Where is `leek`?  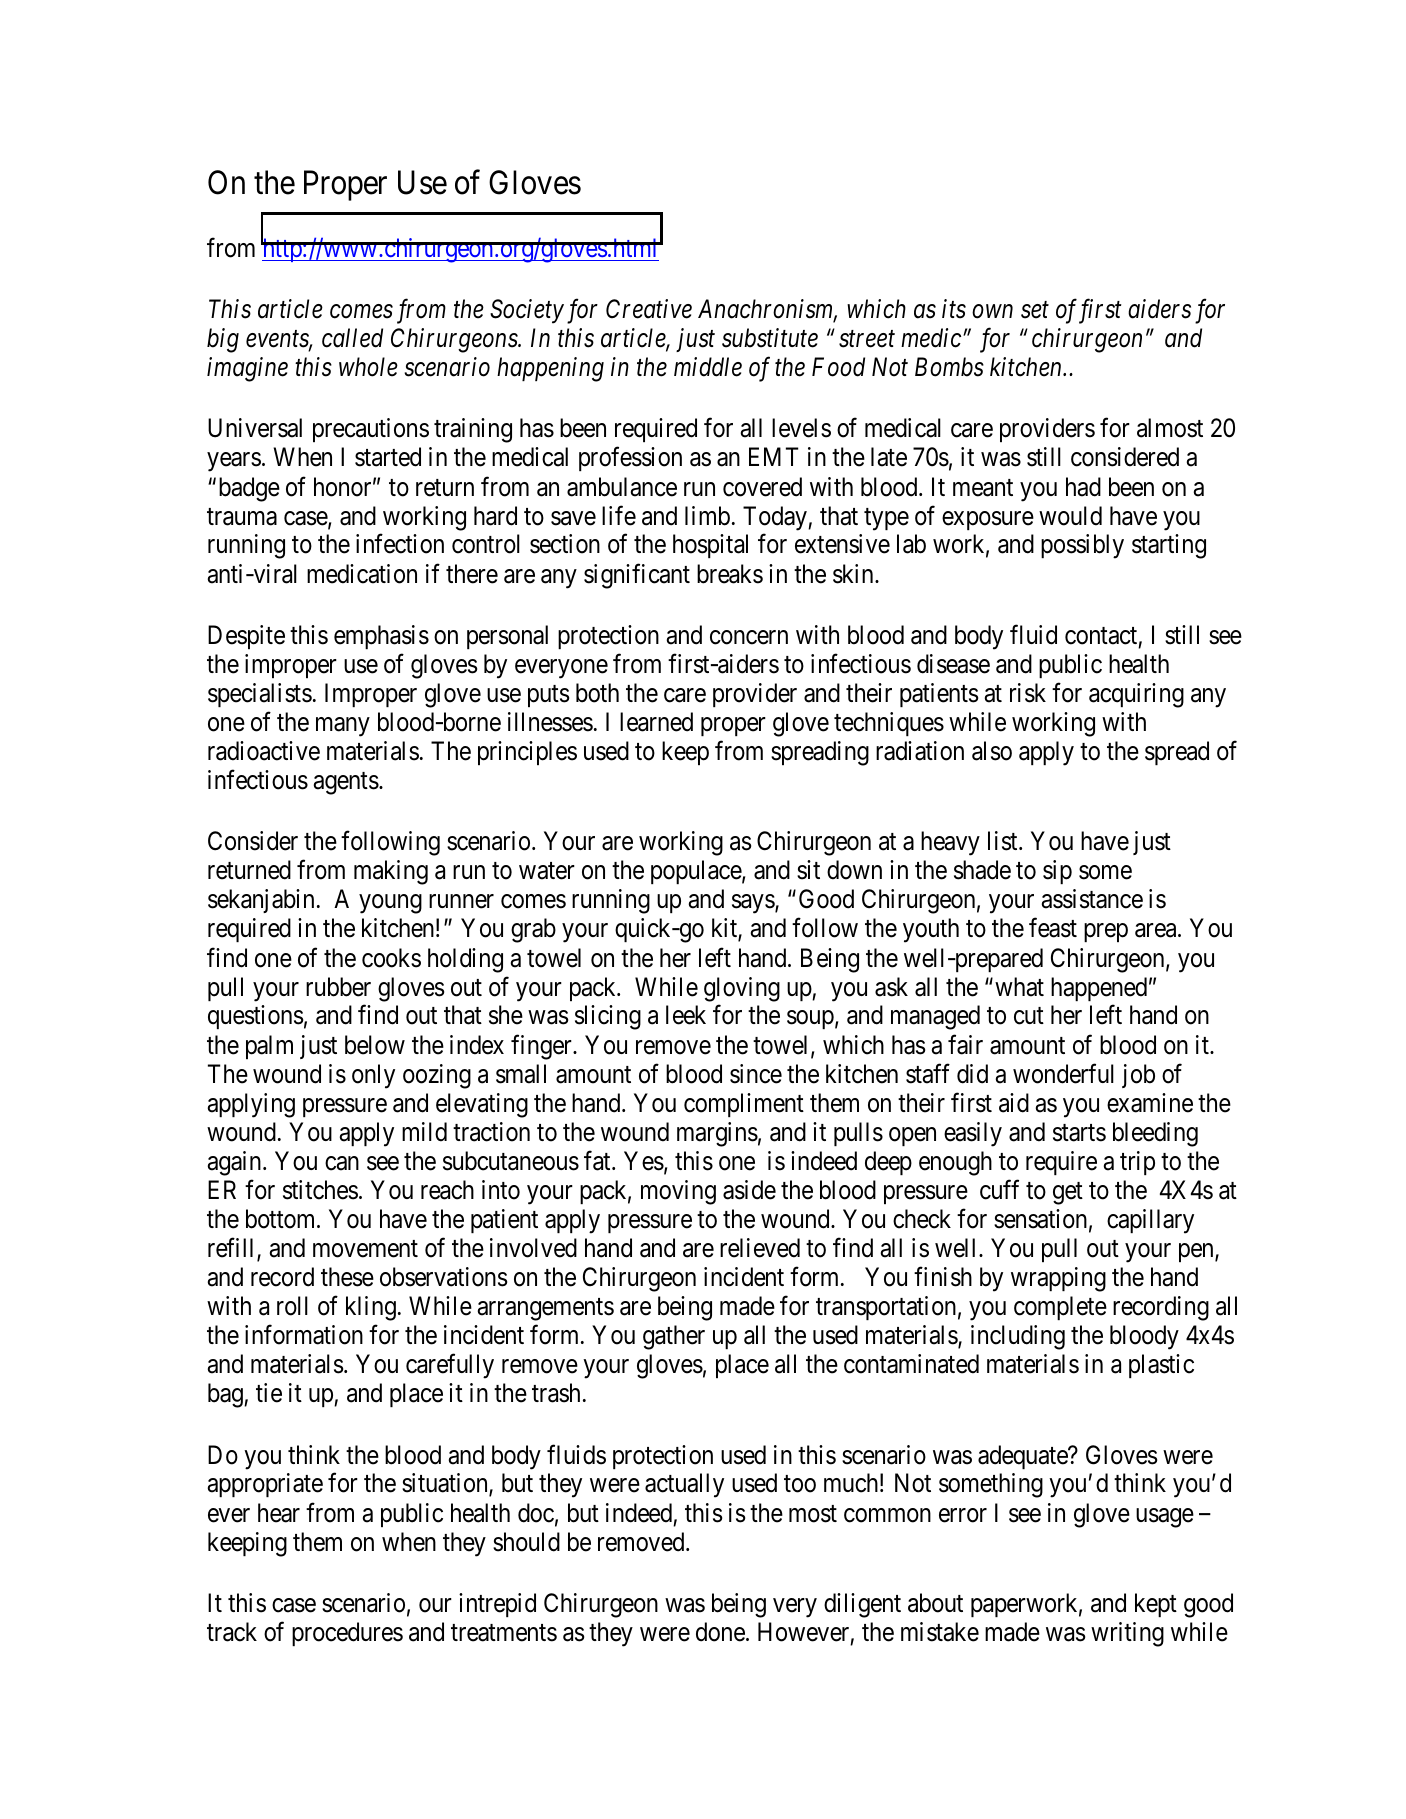
leek is located at coordinates (686, 1015).
